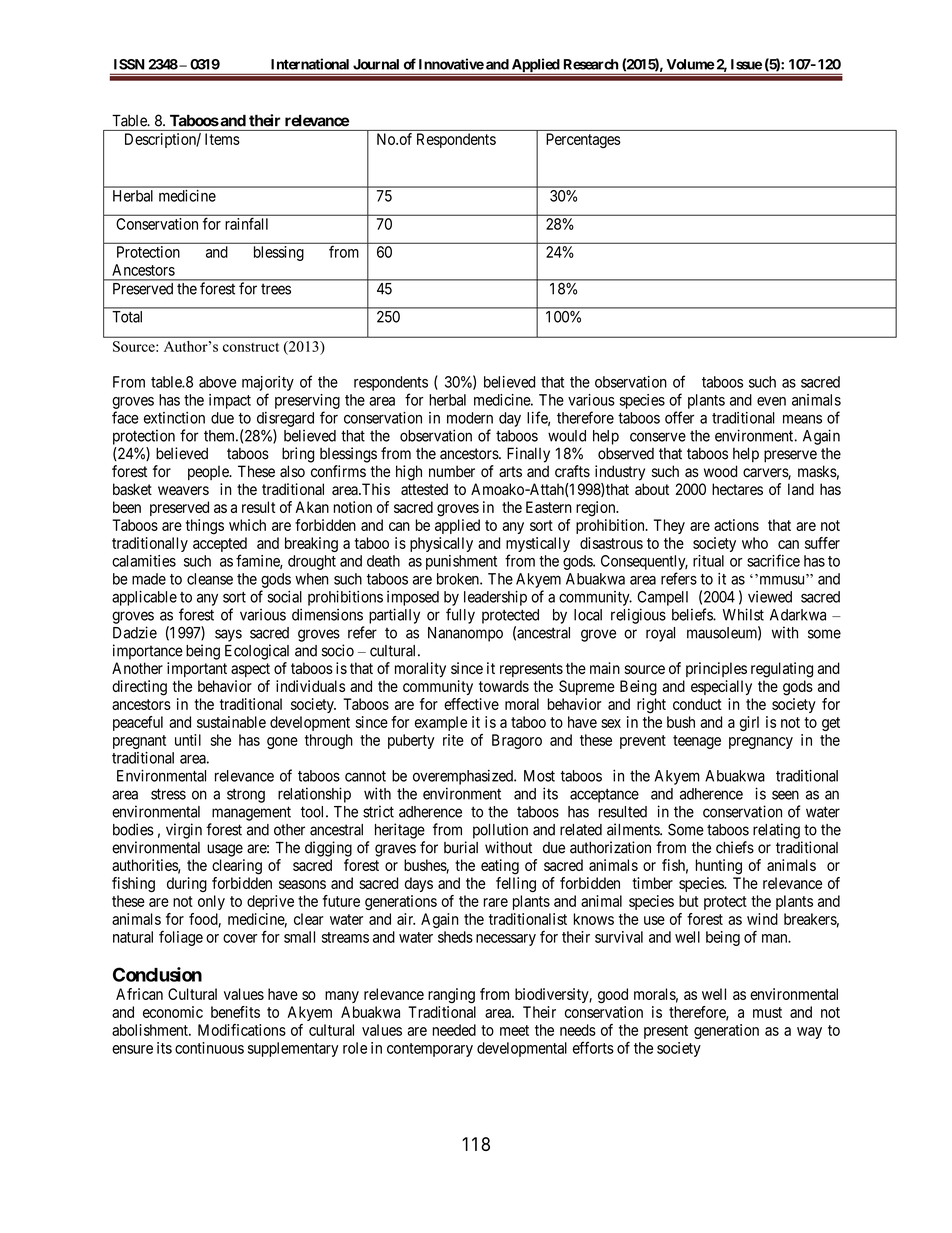 This screenshot has width=952, height=1233. What do you see at coordinates (235, 1012) in the screenshot?
I see `benefits` at bounding box center [235, 1012].
